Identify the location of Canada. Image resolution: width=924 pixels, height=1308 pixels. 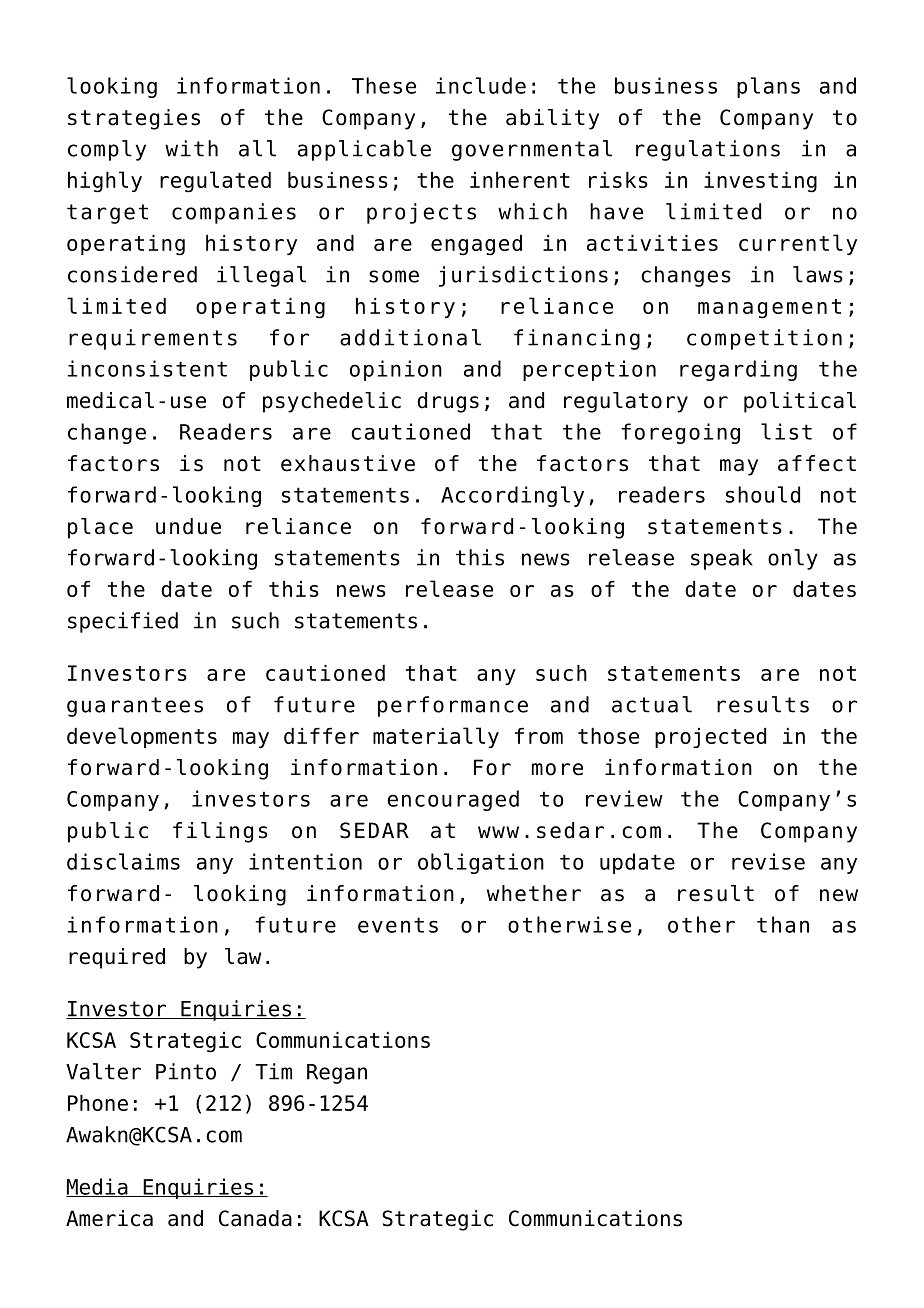
(255, 1218).
